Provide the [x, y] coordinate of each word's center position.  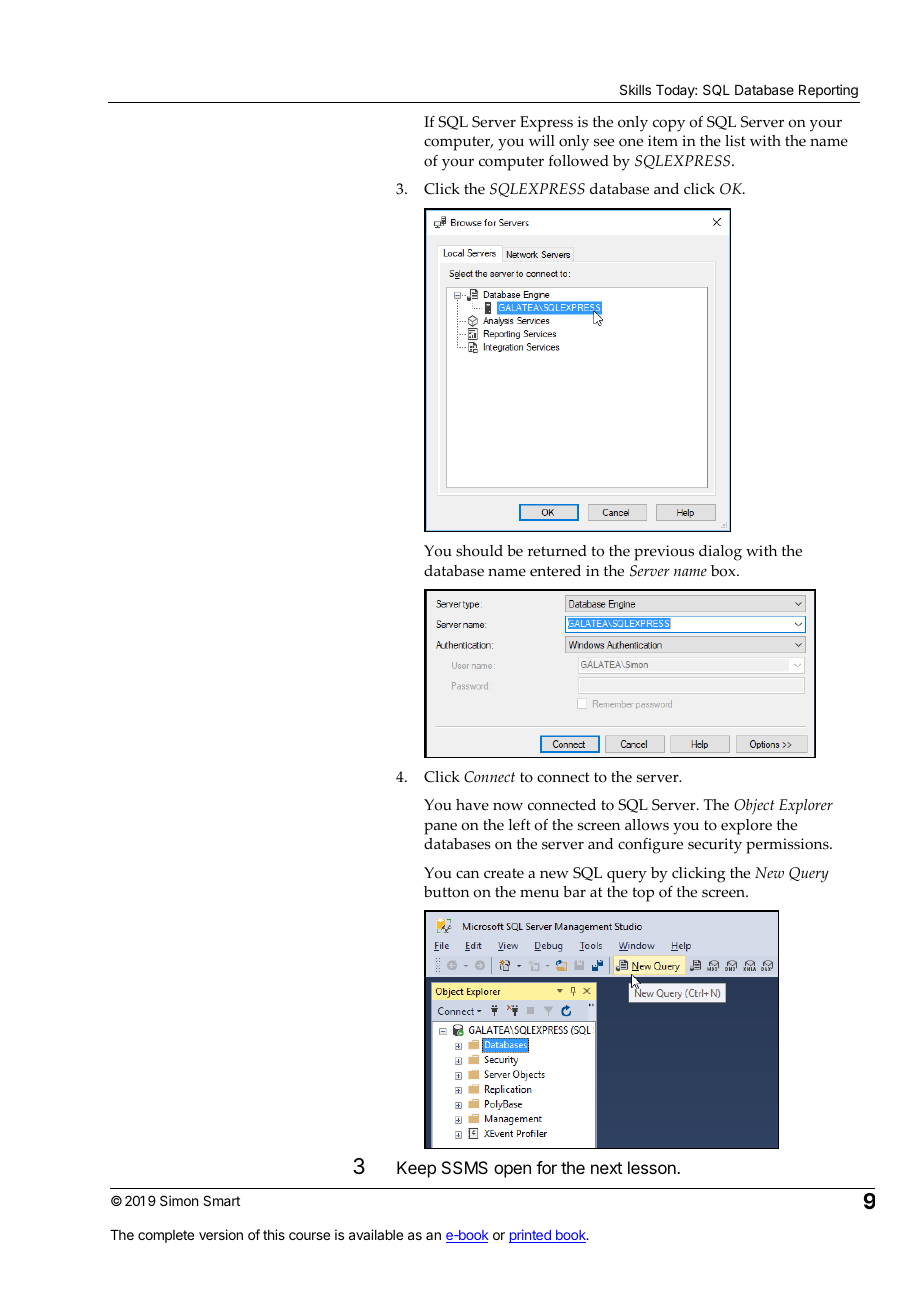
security [715, 846]
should [479, 551]
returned [557, 550]
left [519, 825]
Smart [221, 1200]
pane [440, 829]
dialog [720, 553]
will [542, 140]
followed [579, 161]
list [735, 141]
